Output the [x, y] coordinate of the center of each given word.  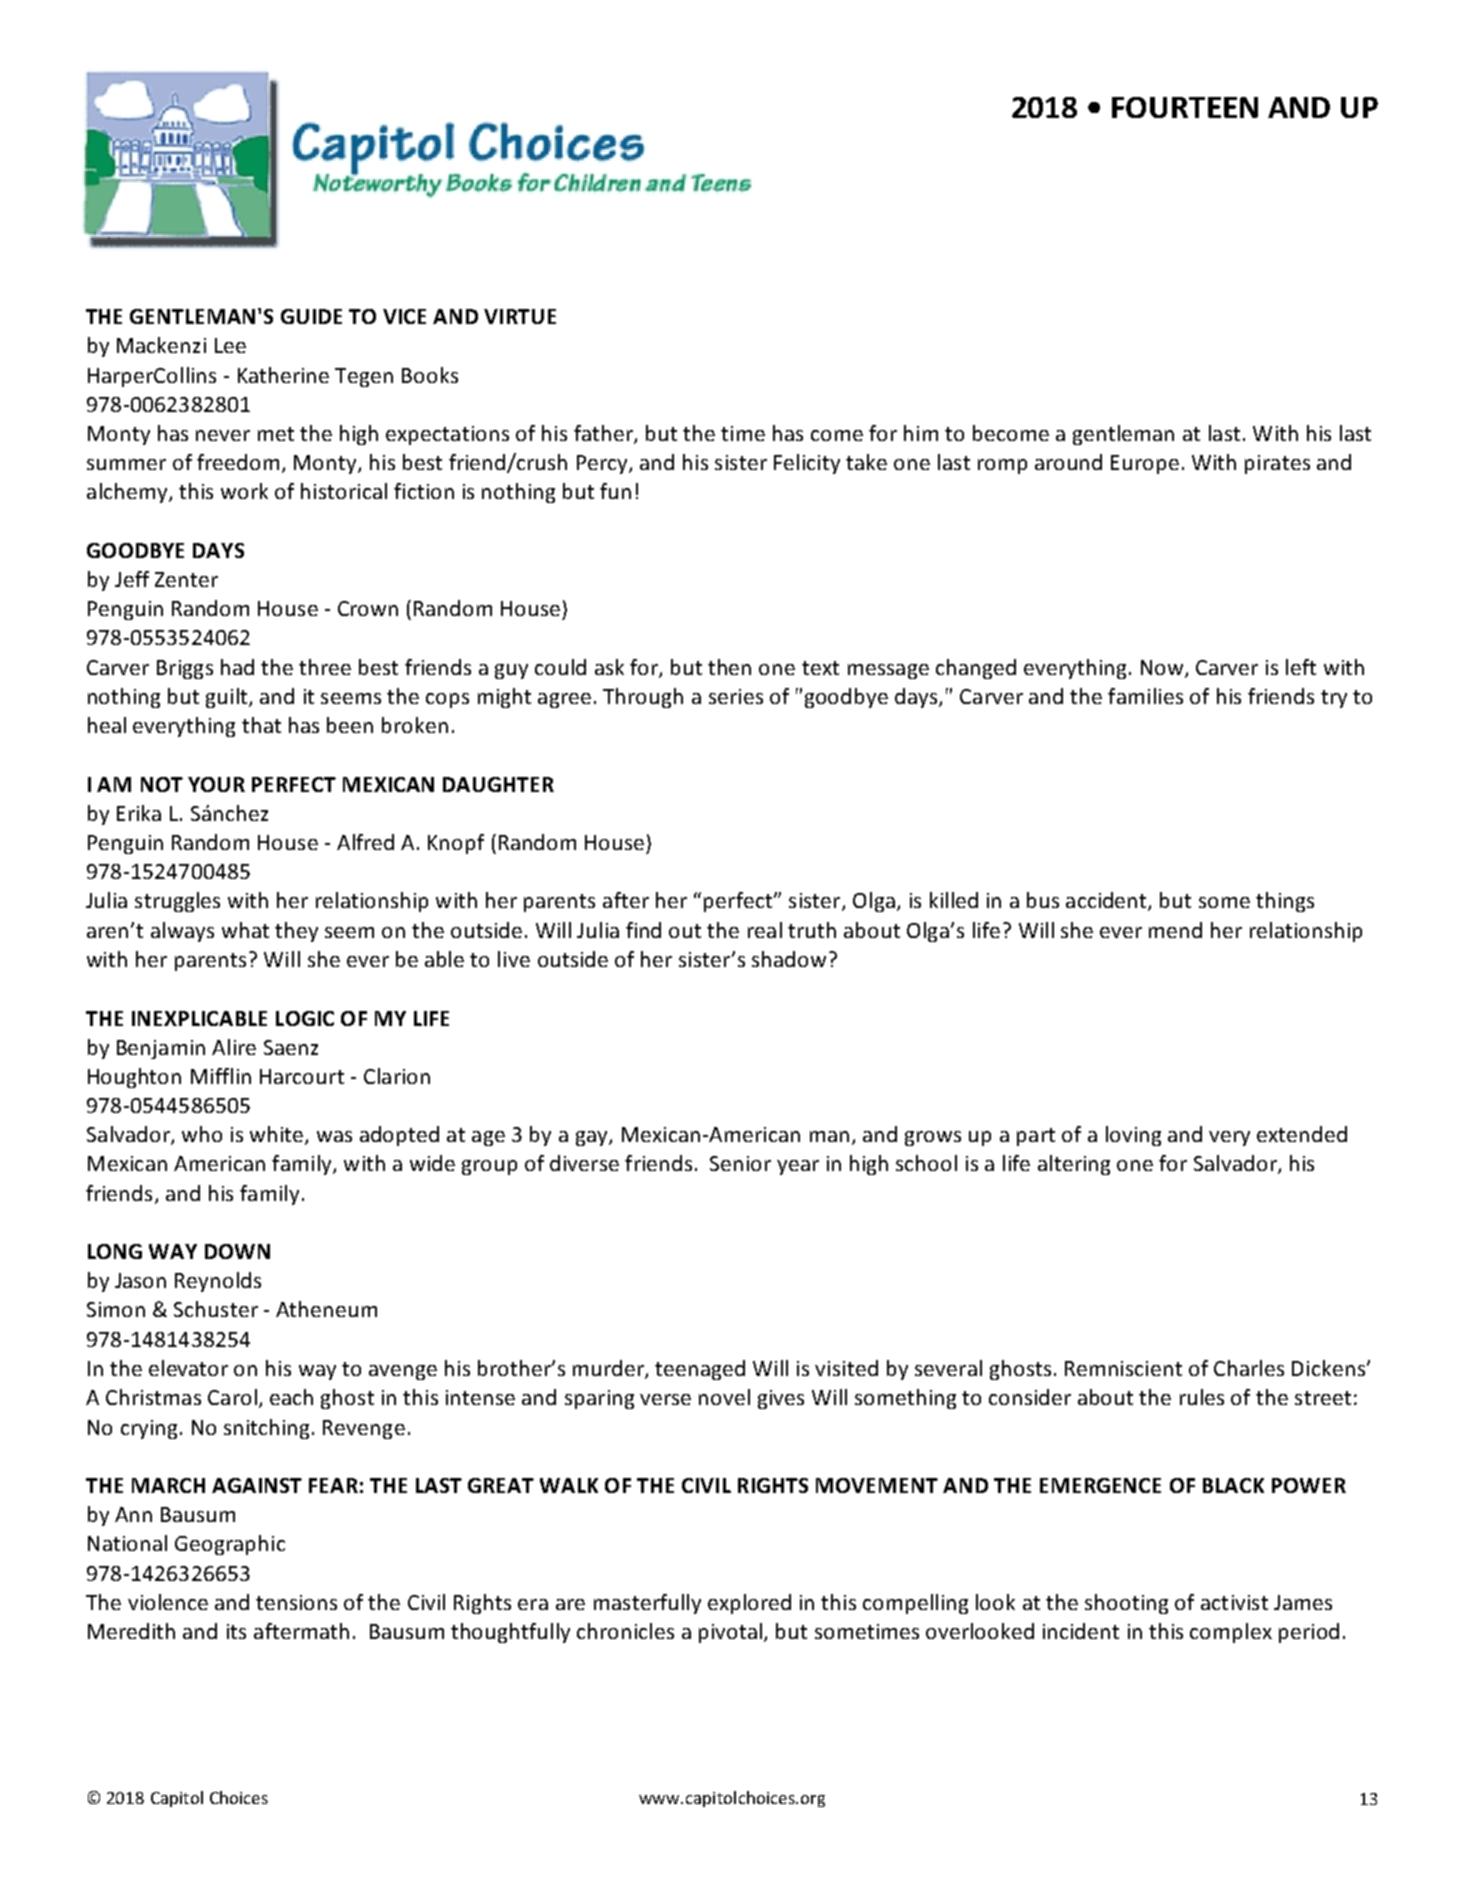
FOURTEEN [1185, 107]
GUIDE [311, 316]
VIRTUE [520, 316]
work [244, 491]
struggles [177, 902]
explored [749, 1604]
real [765, 930]
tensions [296, 1602]
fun [615, 491]
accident [1107, 901]
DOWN [237, 1251]
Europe [1145, 464]
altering [1074, 1165]
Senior [740, 1163]
